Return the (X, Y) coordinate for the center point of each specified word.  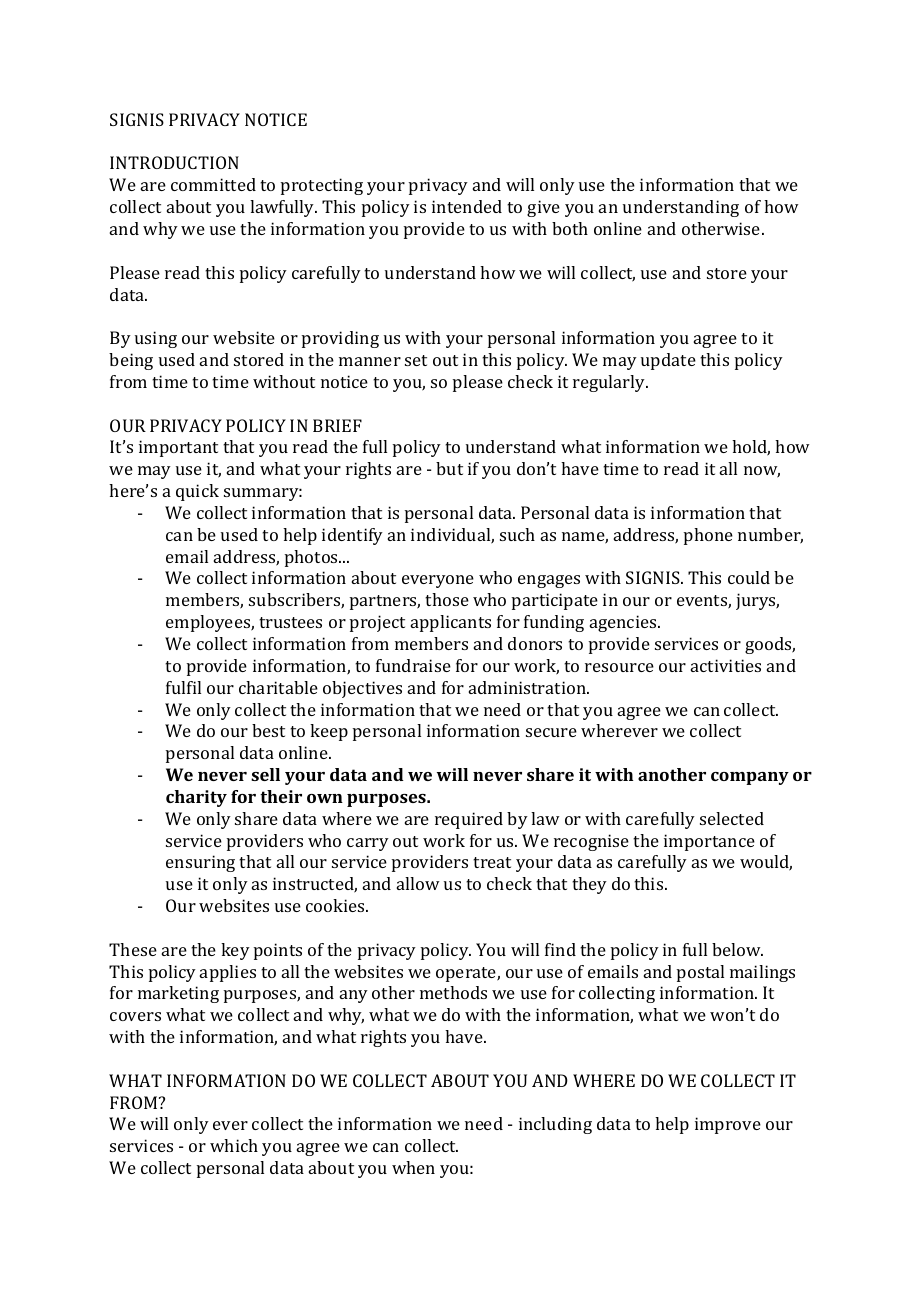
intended (467, 206)
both (570, 228)
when (413, 1167)
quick (197, 492)
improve (728, 1125)
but (449, 468)
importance (709, 842)
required (469, 820)
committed (213, 184)
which (234, 1145)
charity (196, 798)
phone (708, 536)
